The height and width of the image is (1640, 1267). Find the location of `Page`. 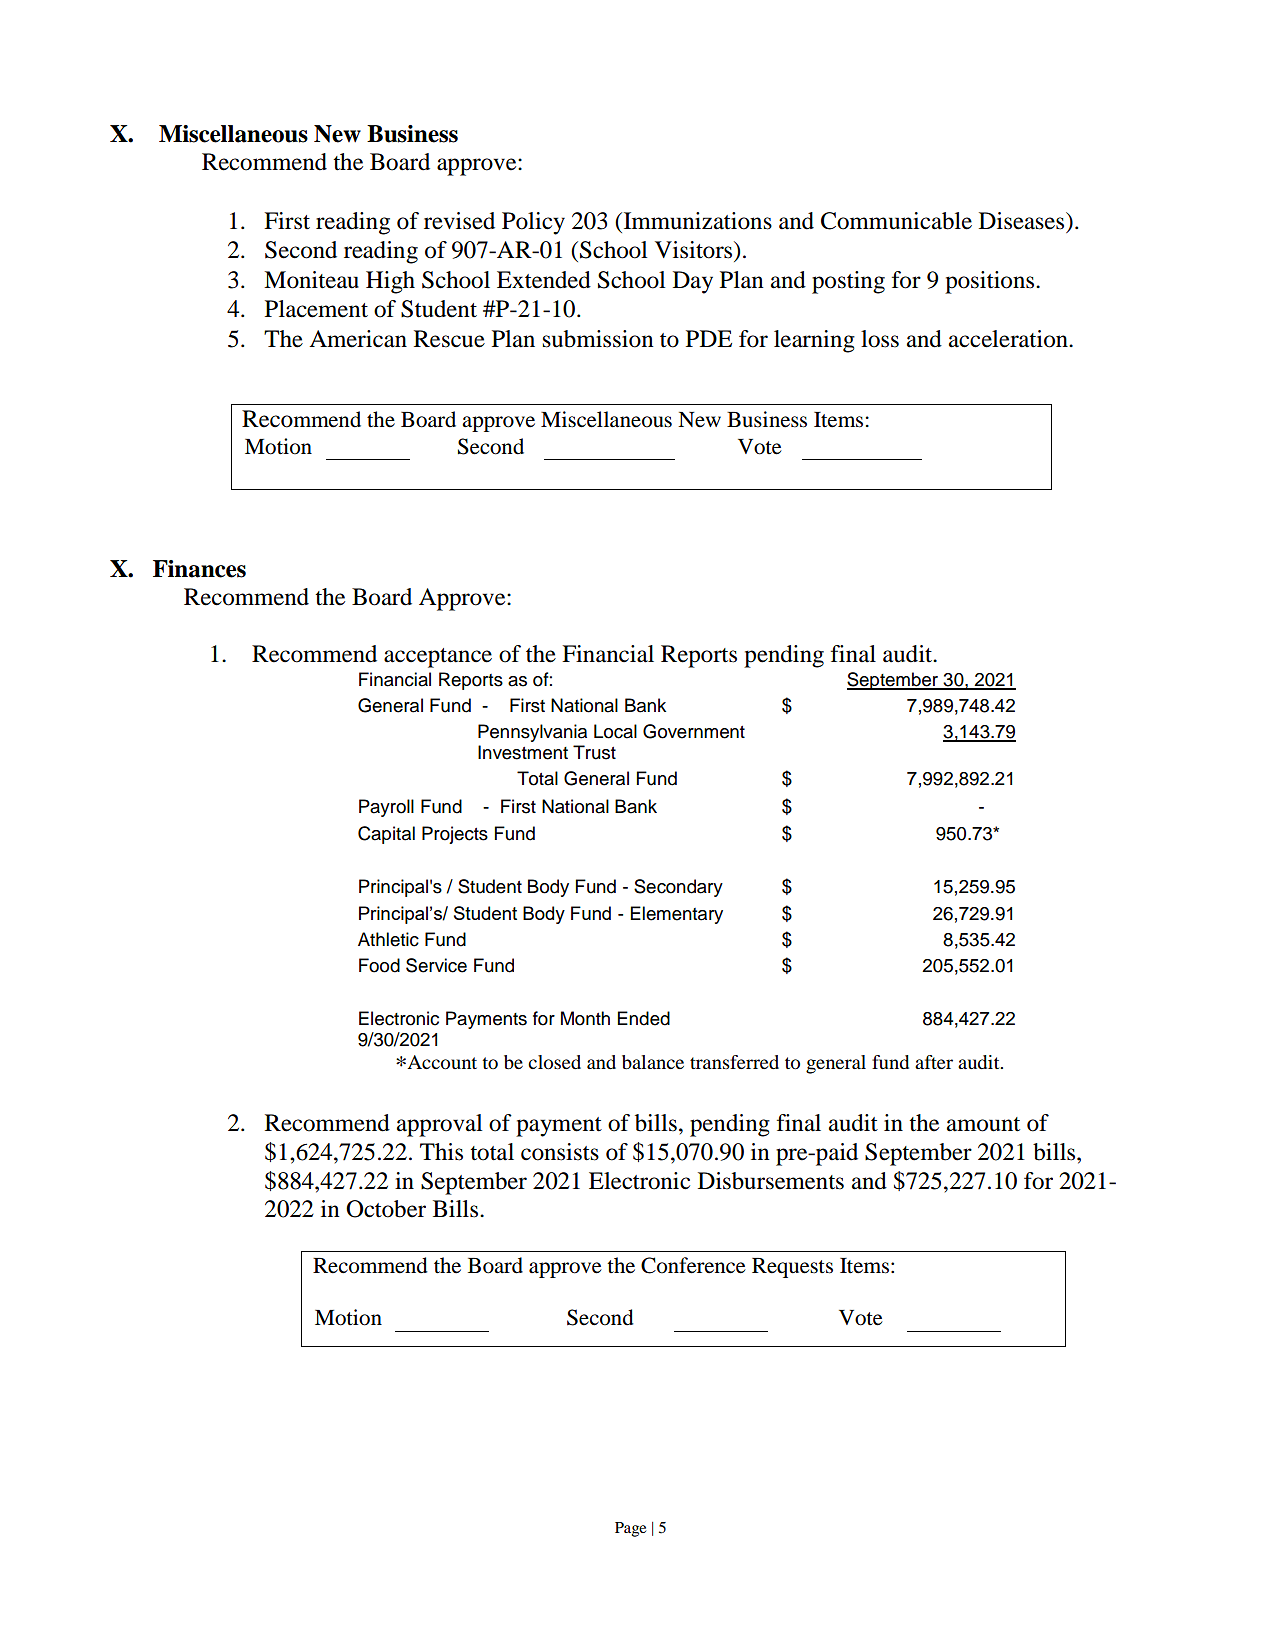

Page is located at coordinates (630, 1529).
